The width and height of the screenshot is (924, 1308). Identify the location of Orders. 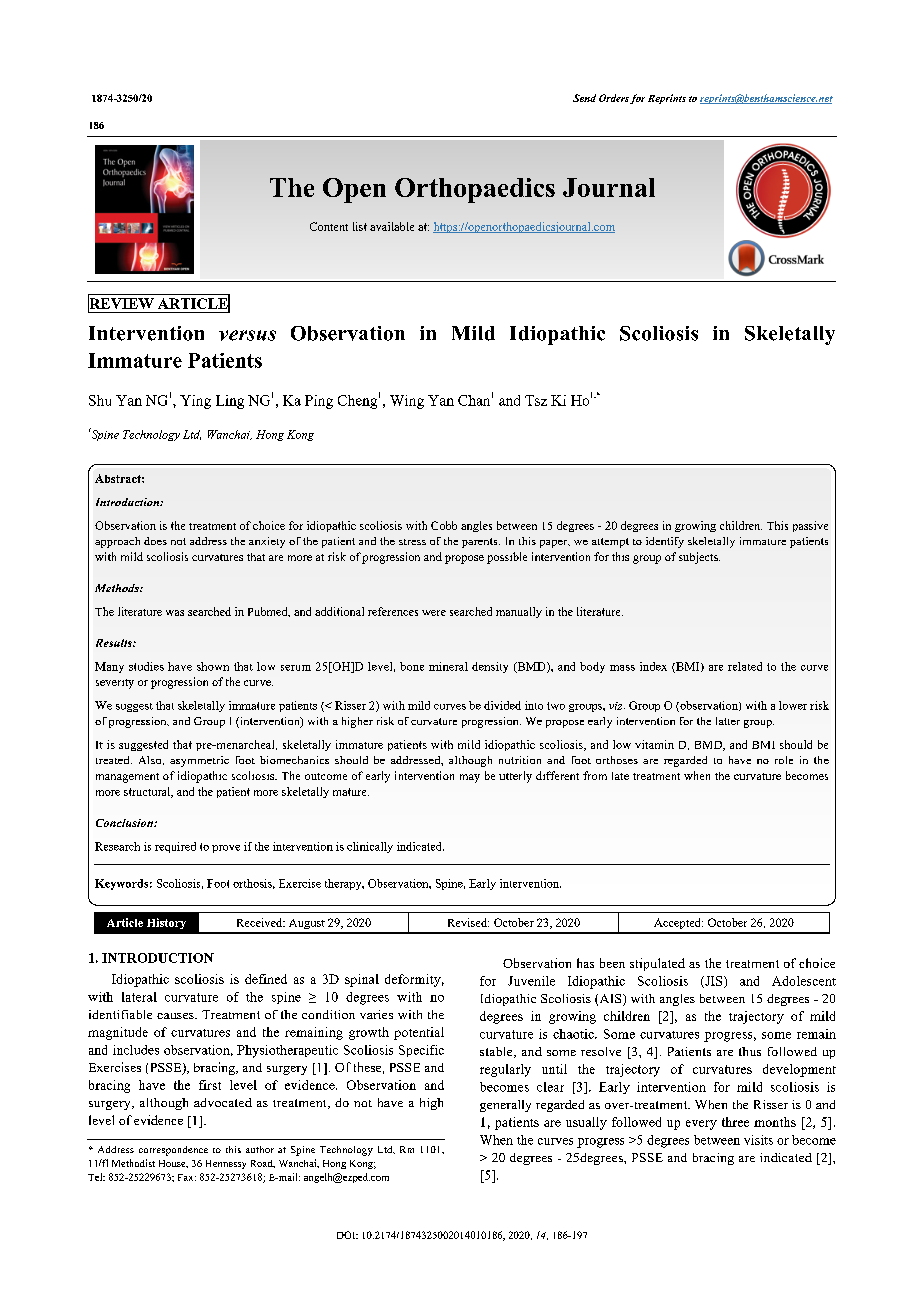
(614, 98).
